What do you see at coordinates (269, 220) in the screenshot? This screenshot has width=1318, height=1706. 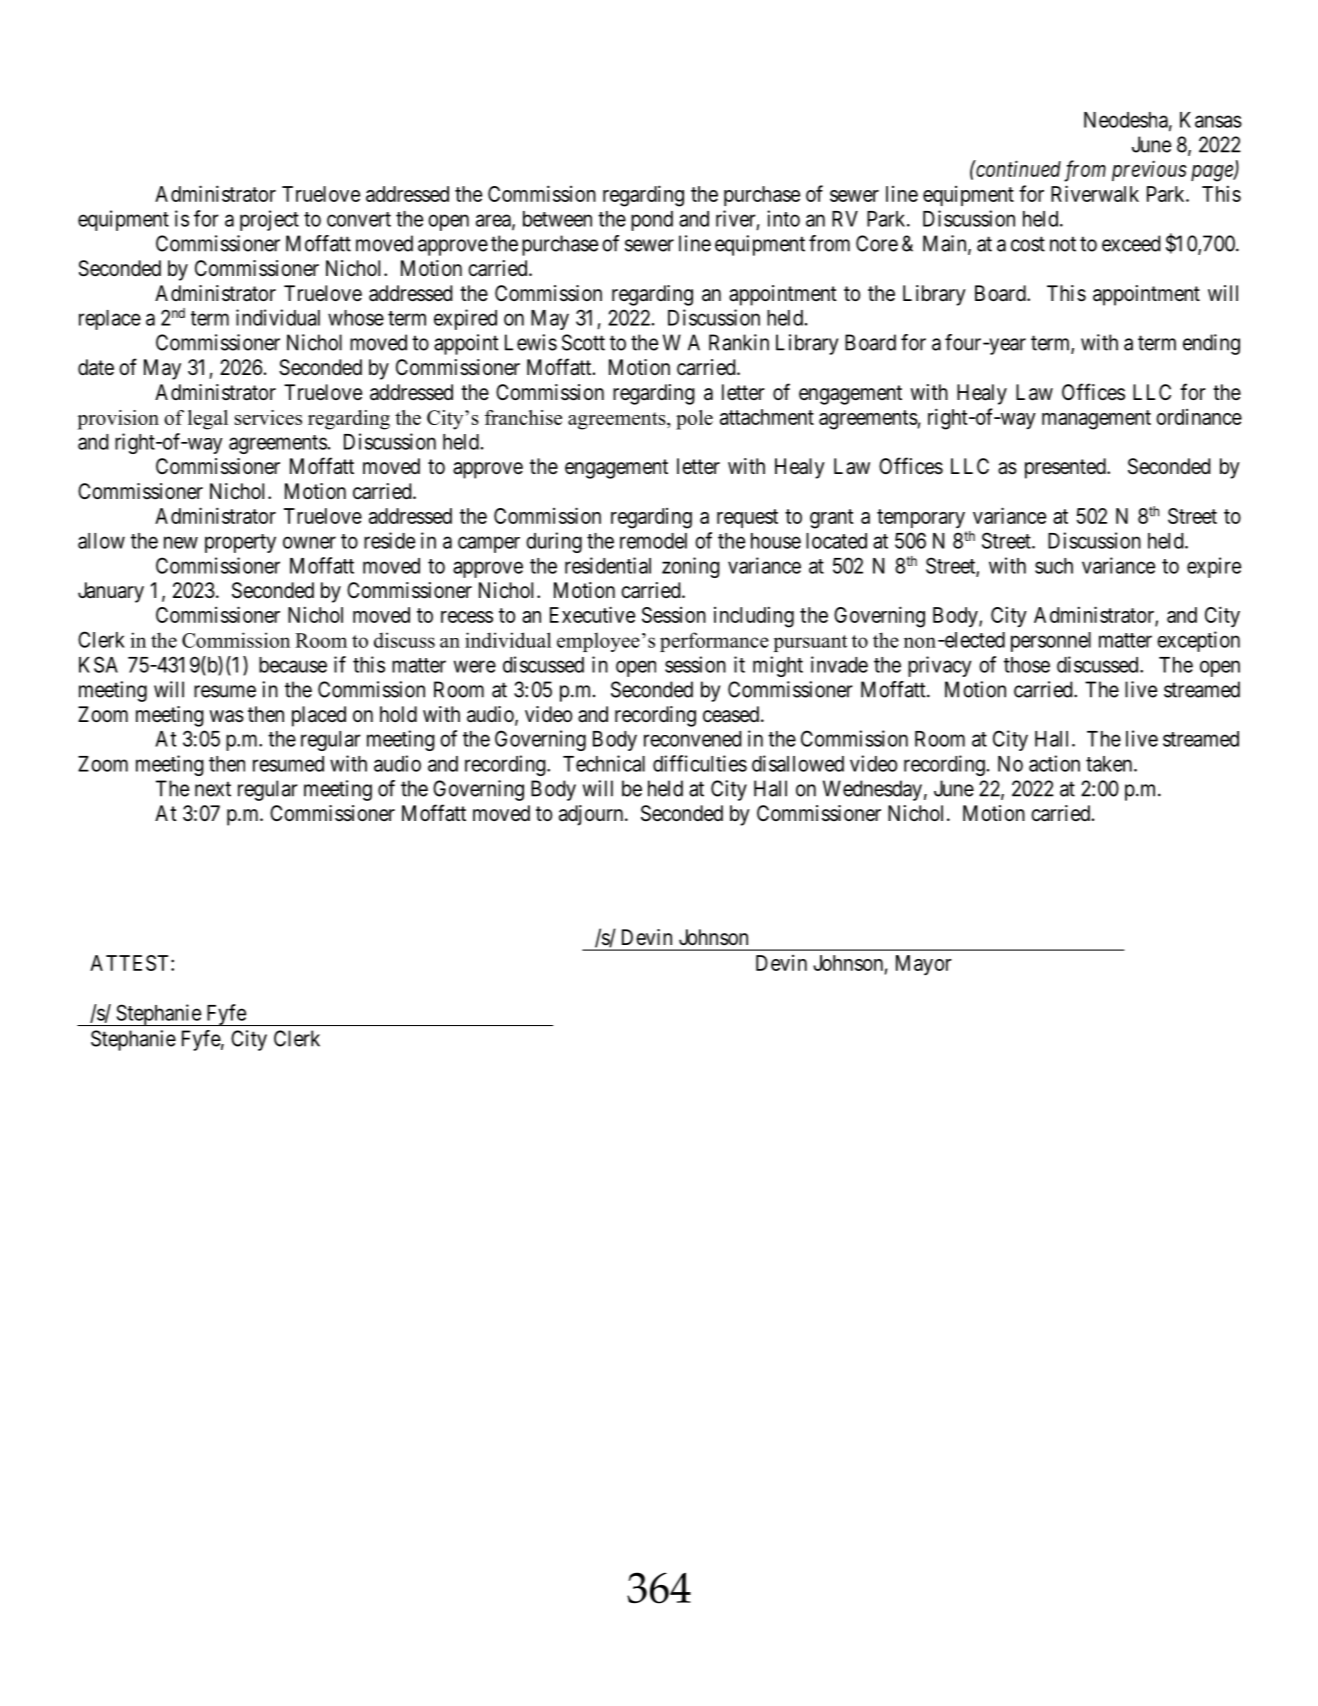 I see `project` at bounding box center [269, 220].
